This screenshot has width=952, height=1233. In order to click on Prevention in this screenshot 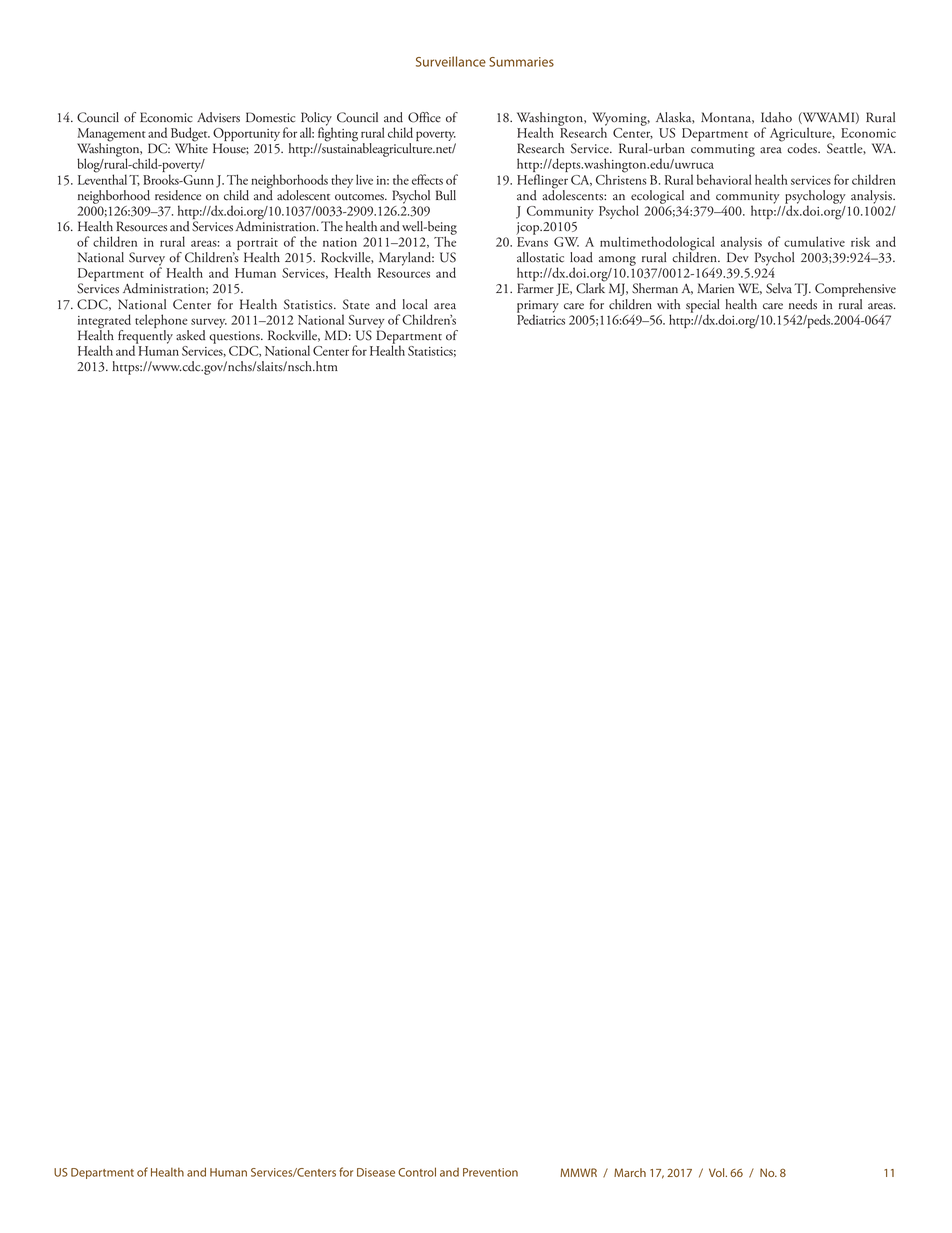, I will do `click(490, 1172)`.
